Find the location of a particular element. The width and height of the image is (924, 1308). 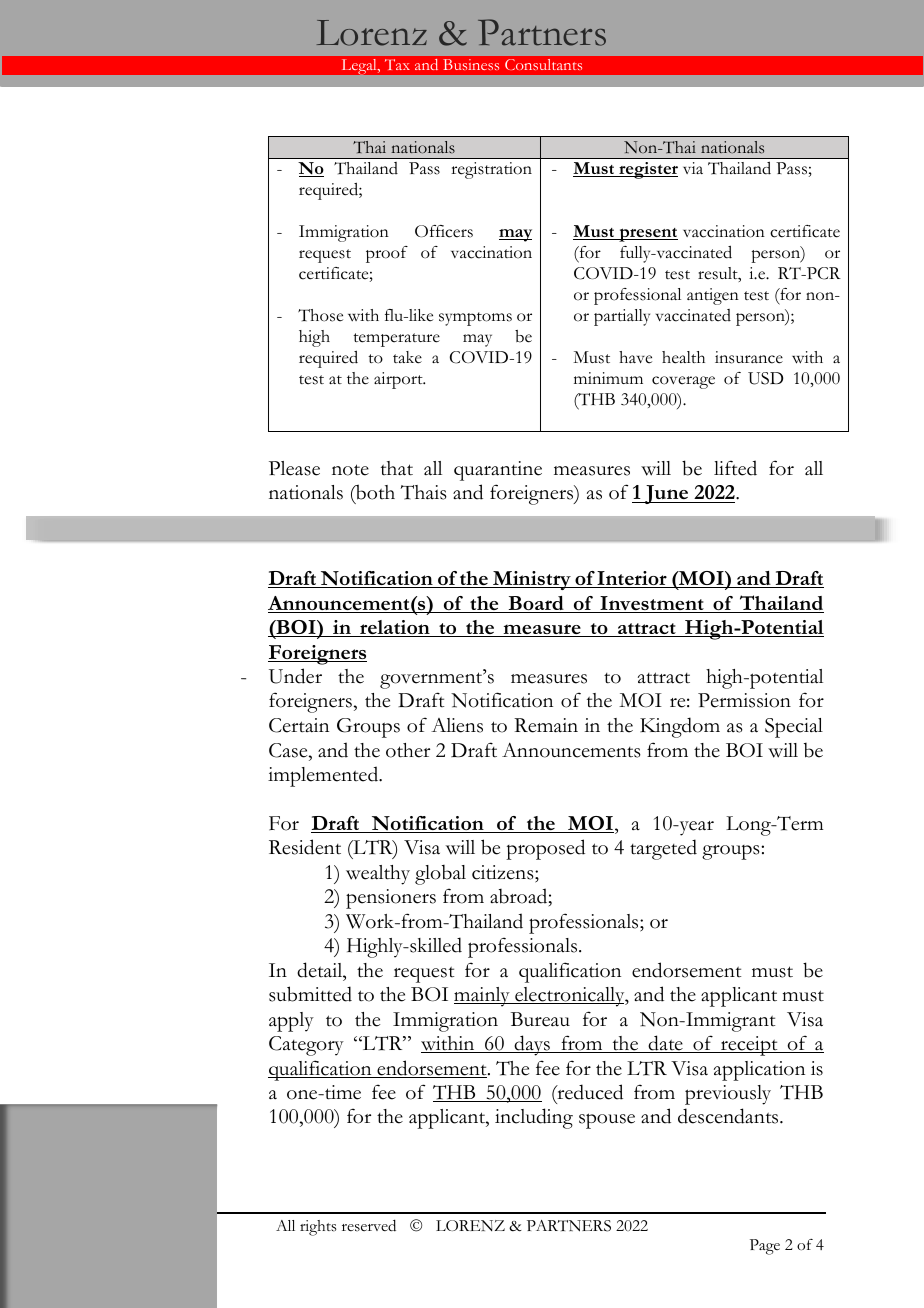

note is located at coordinates (350, 470).
